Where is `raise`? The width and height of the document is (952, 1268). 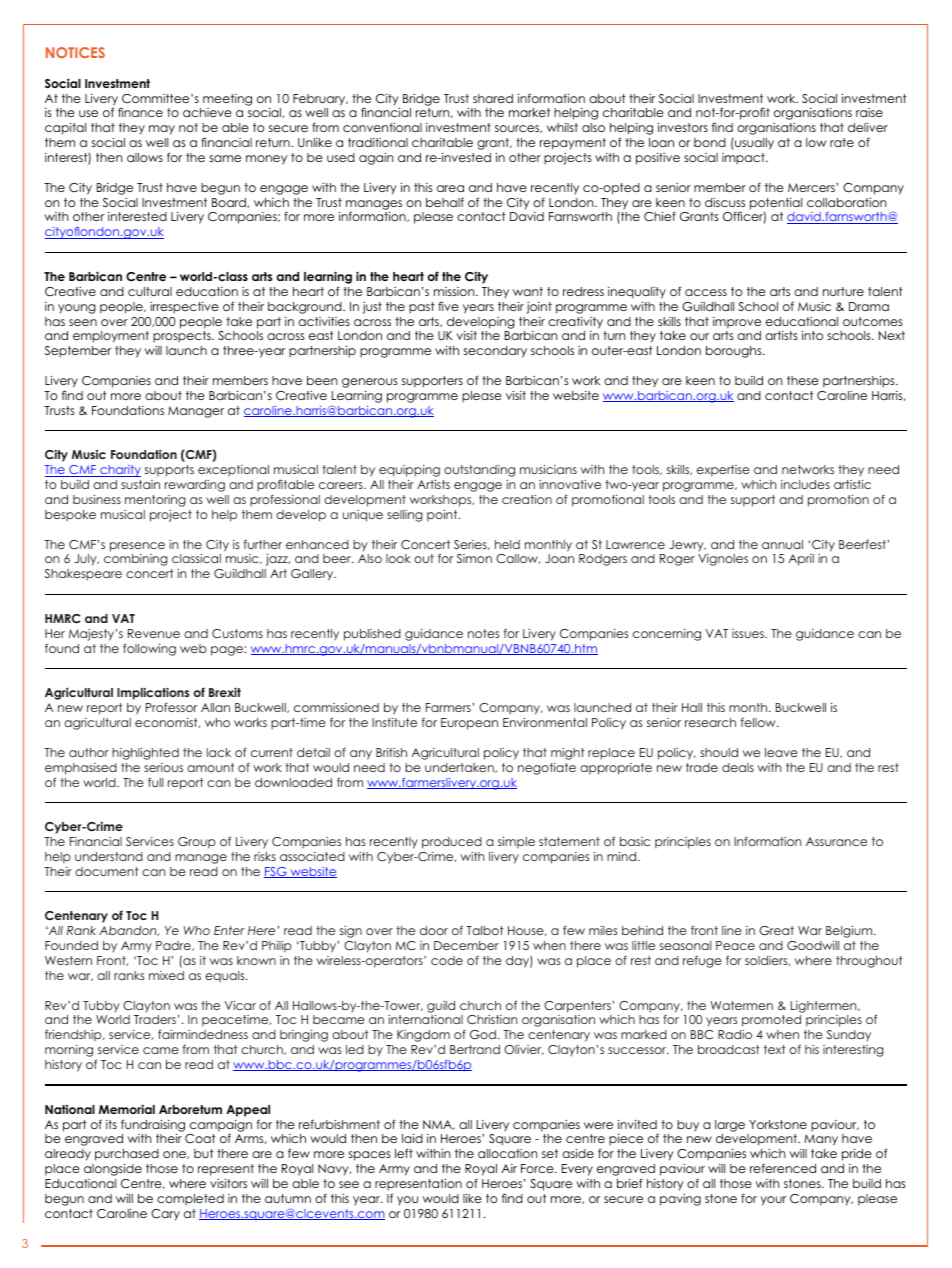 raise is located at coordinates (869, 112).
